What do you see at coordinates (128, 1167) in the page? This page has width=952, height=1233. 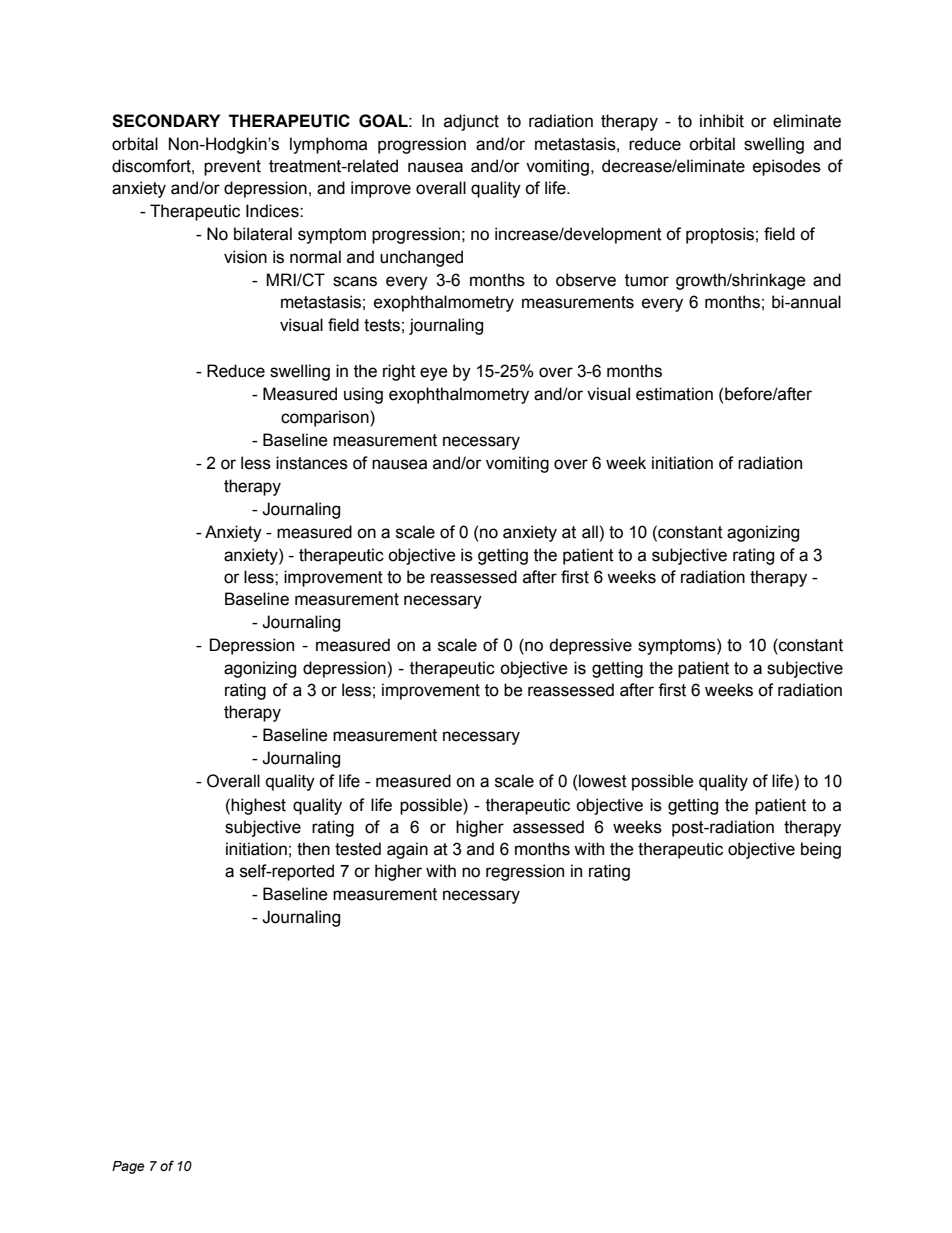 I see `Page` at bounding box center [128, 1167].
